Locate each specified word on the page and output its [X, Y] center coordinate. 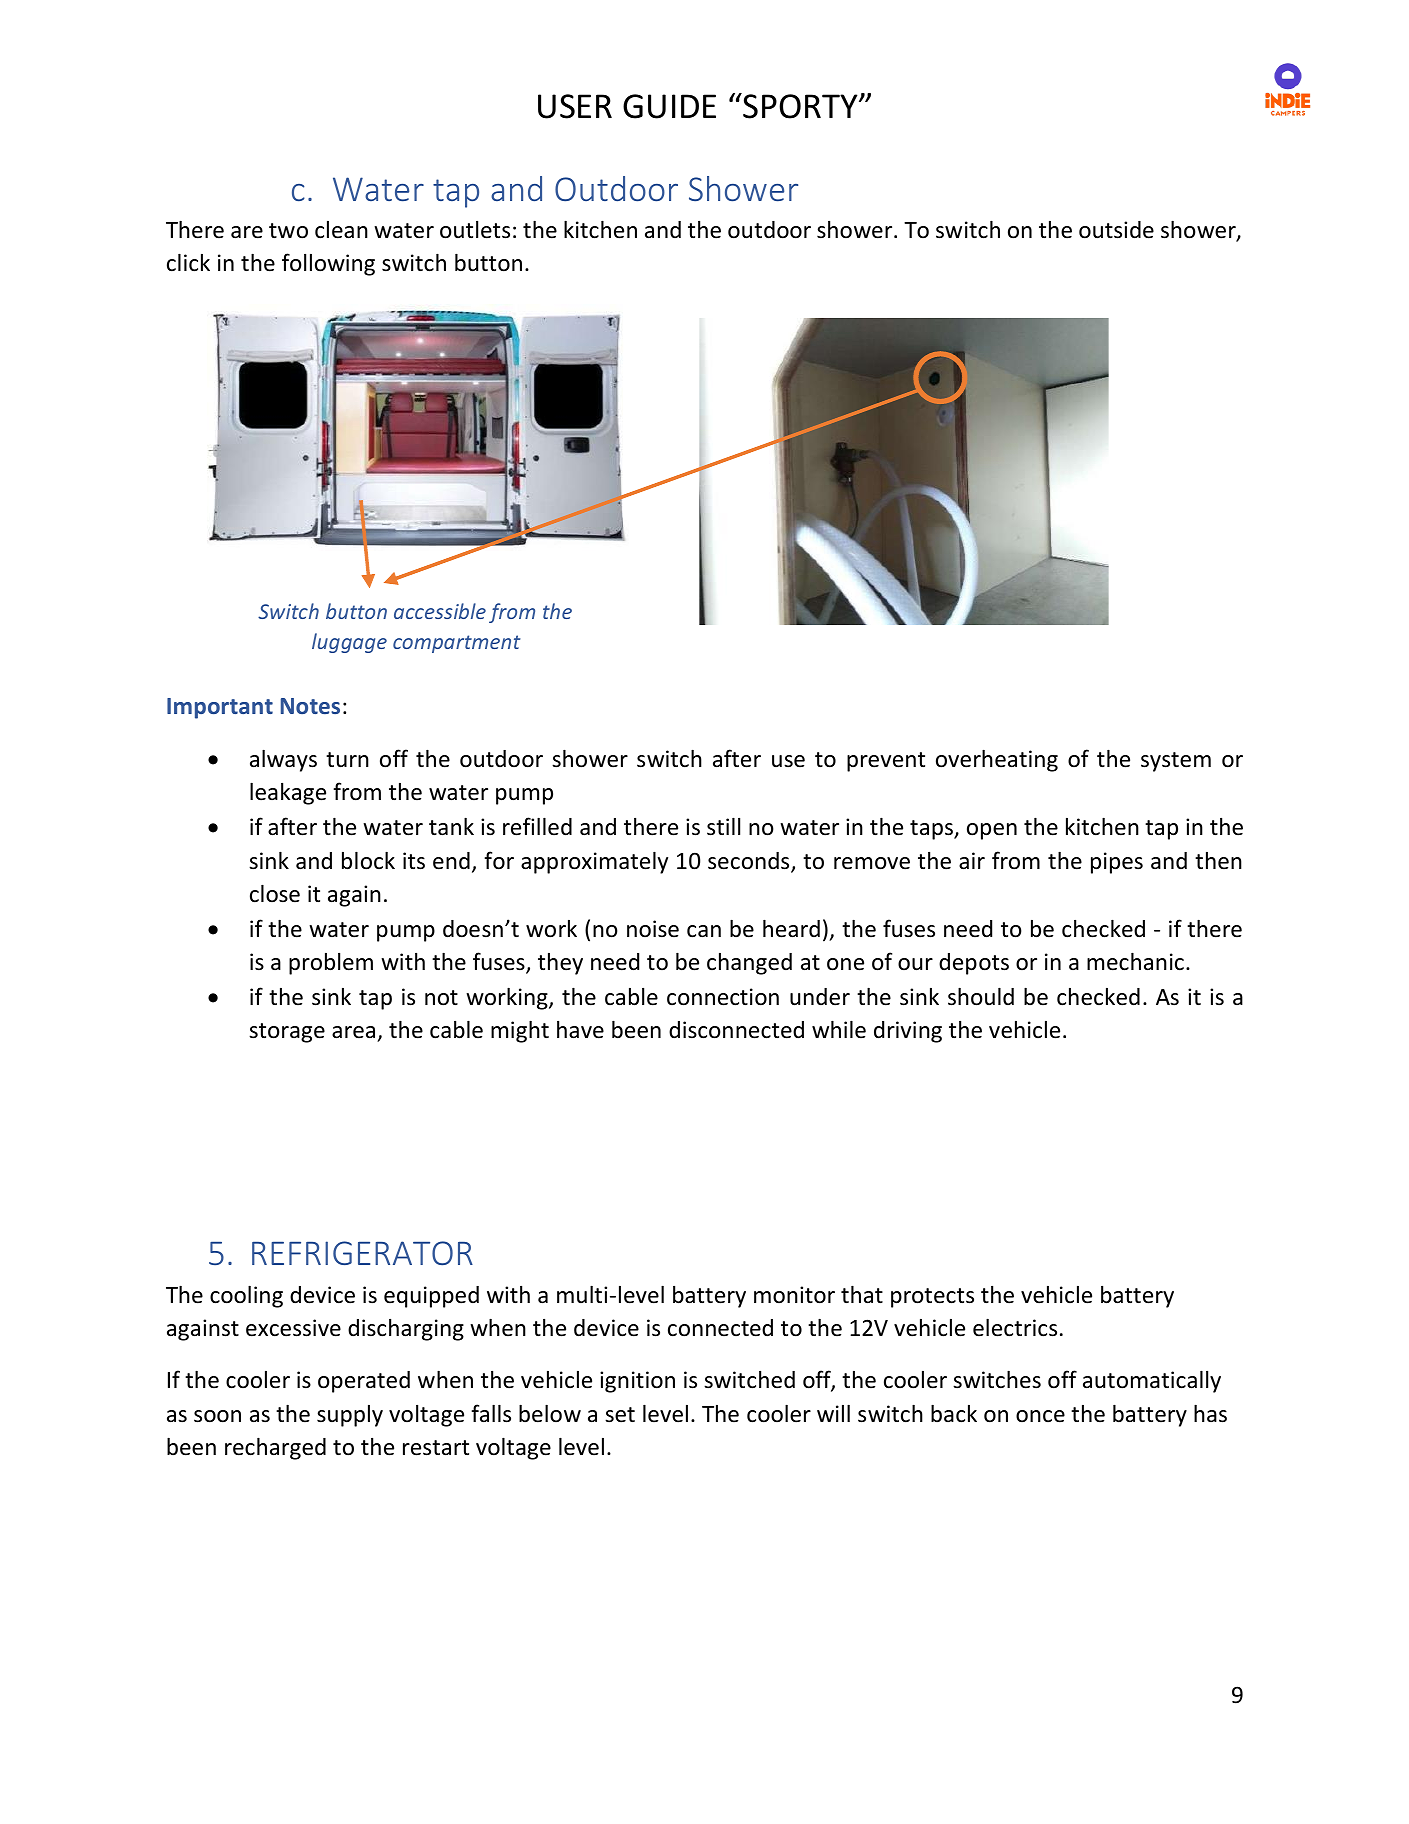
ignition [637, 1382]
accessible [440, 611]
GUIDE [669, 106]
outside [1116, 230]
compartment [457, 644]
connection [723, 997]
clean [341, 230]
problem [331, 964]
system [1176, 762]
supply [350, 1416]
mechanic [1135, 961]
